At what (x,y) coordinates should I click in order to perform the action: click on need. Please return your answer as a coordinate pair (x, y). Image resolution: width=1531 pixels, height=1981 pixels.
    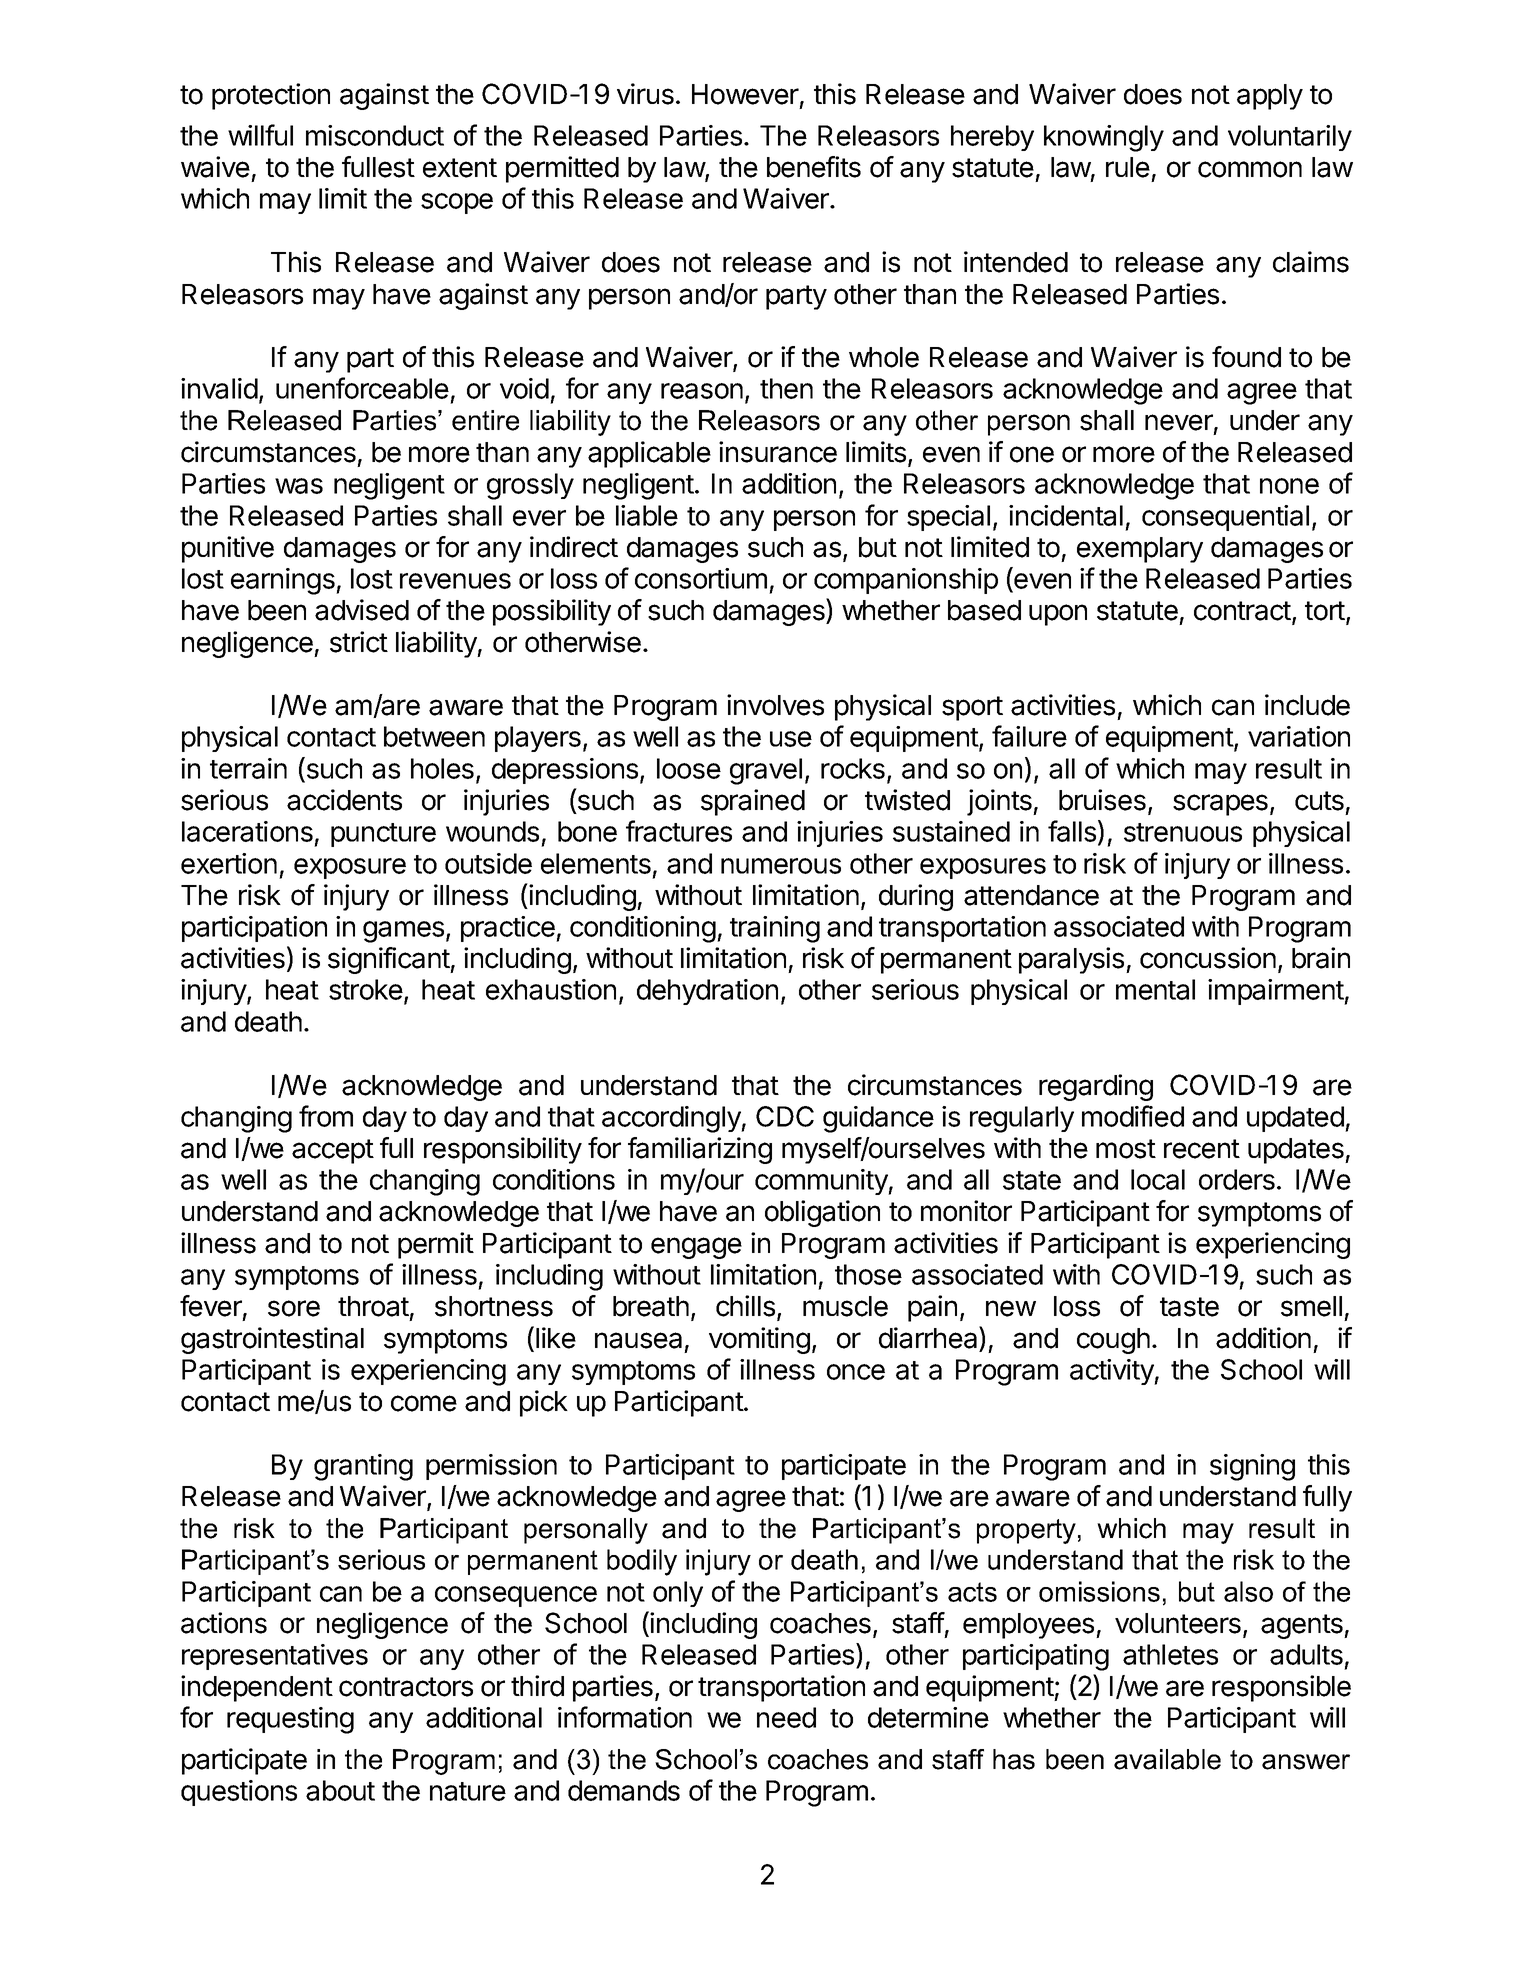
    Looking at the image, I should click on (786, 1717).
